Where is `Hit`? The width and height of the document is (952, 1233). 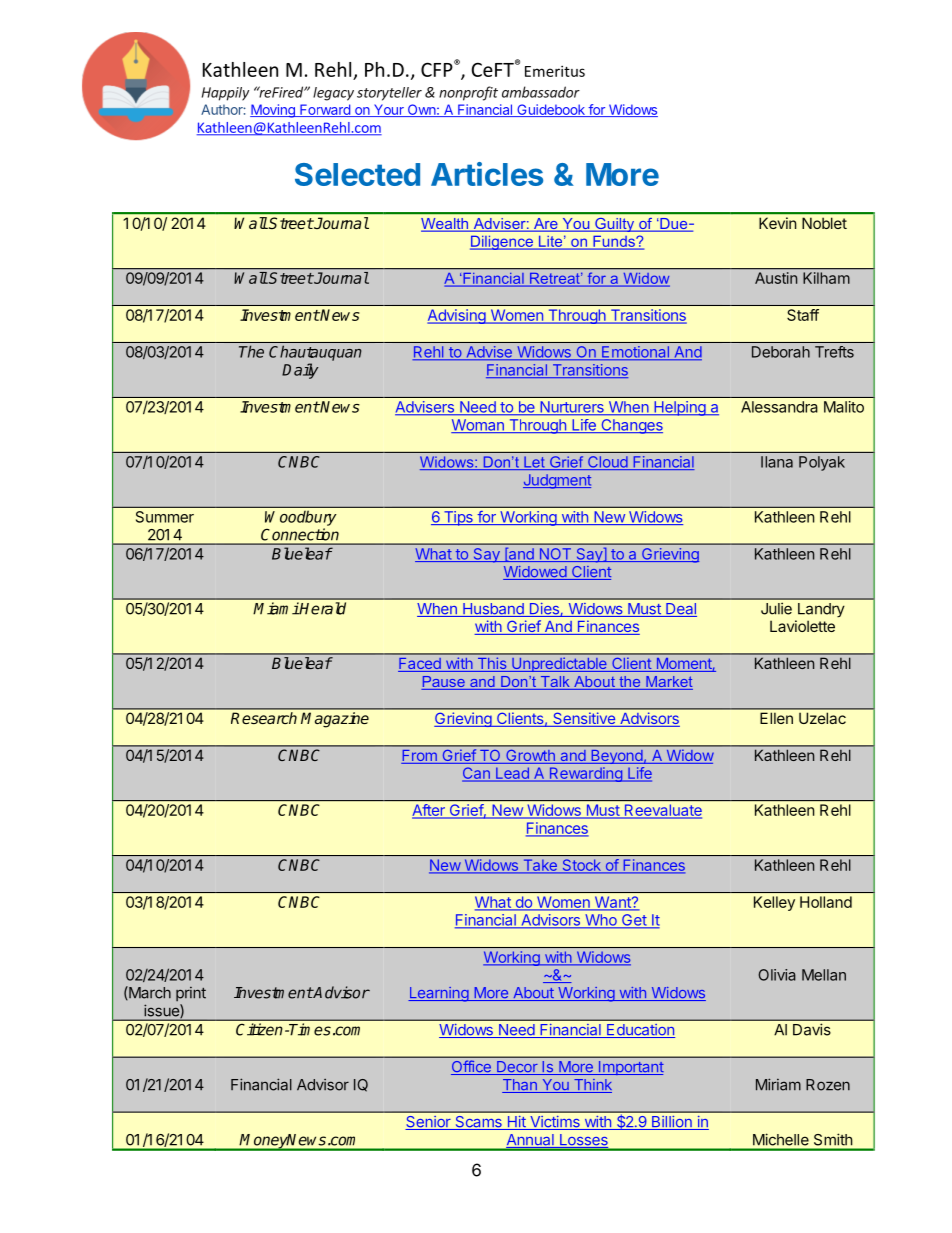
Hit is located at coordinates (516, 1123).
